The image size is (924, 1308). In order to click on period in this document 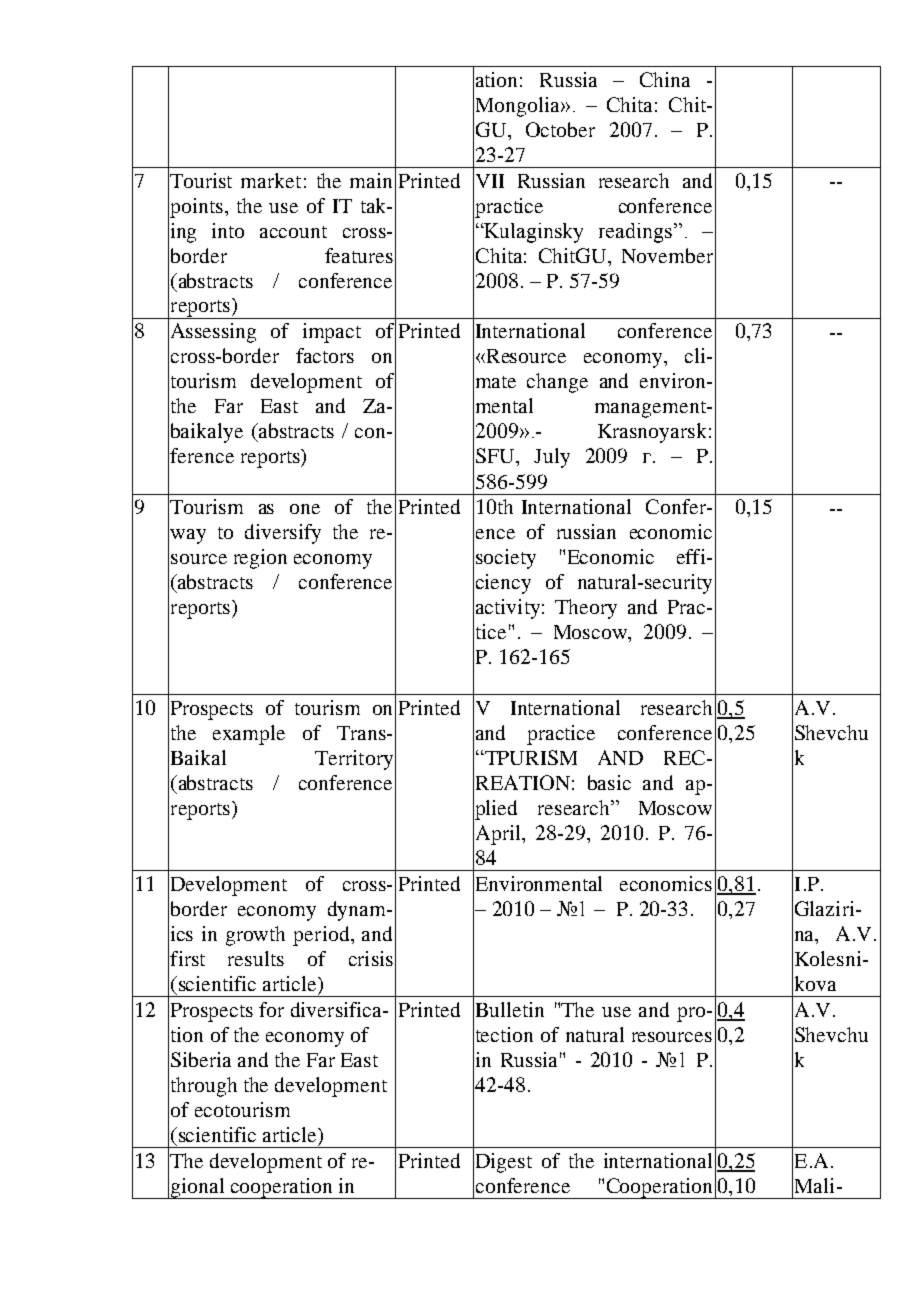, I will do `click(322, 936)`.
